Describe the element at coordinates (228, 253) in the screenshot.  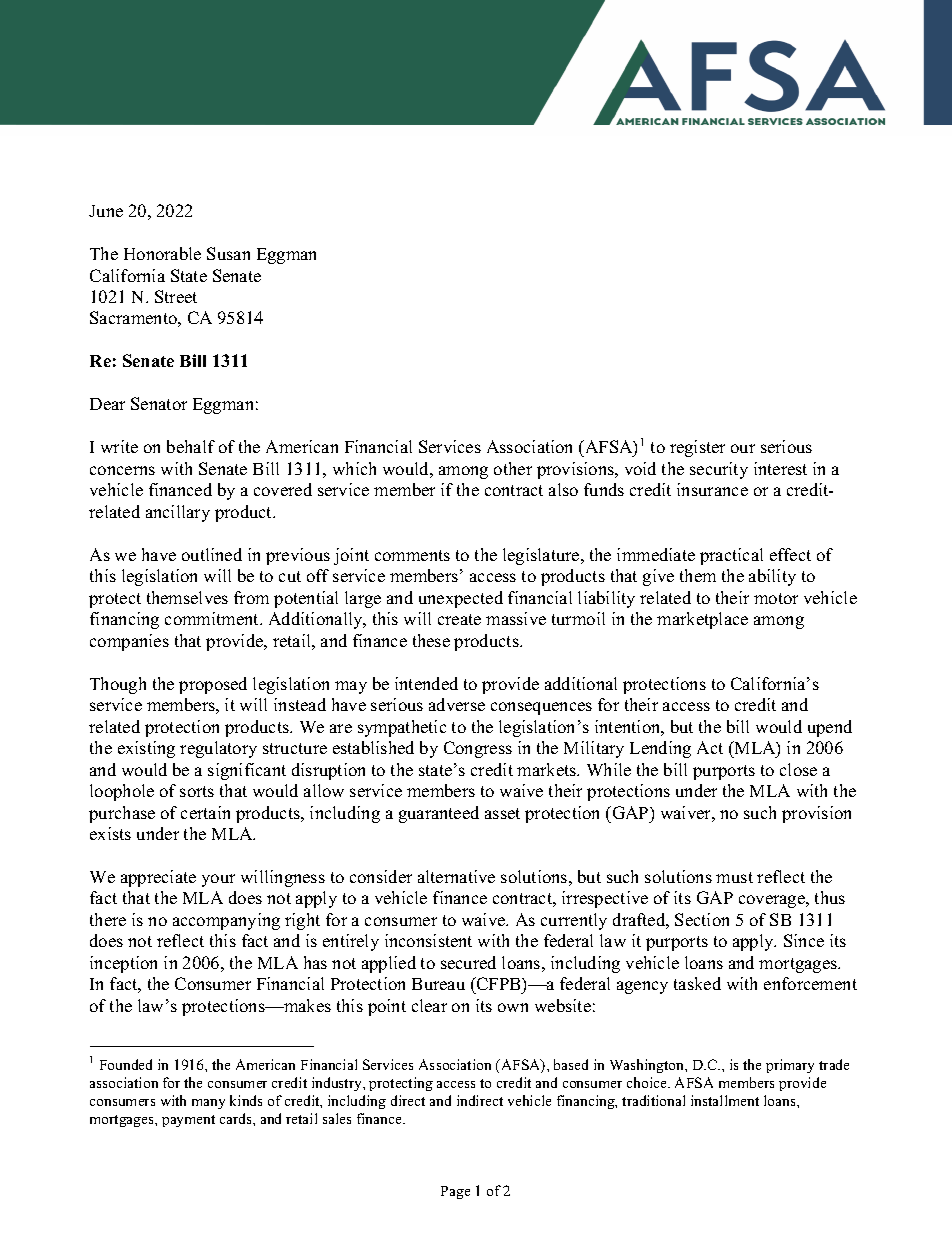
I see `Susan` at that location.
